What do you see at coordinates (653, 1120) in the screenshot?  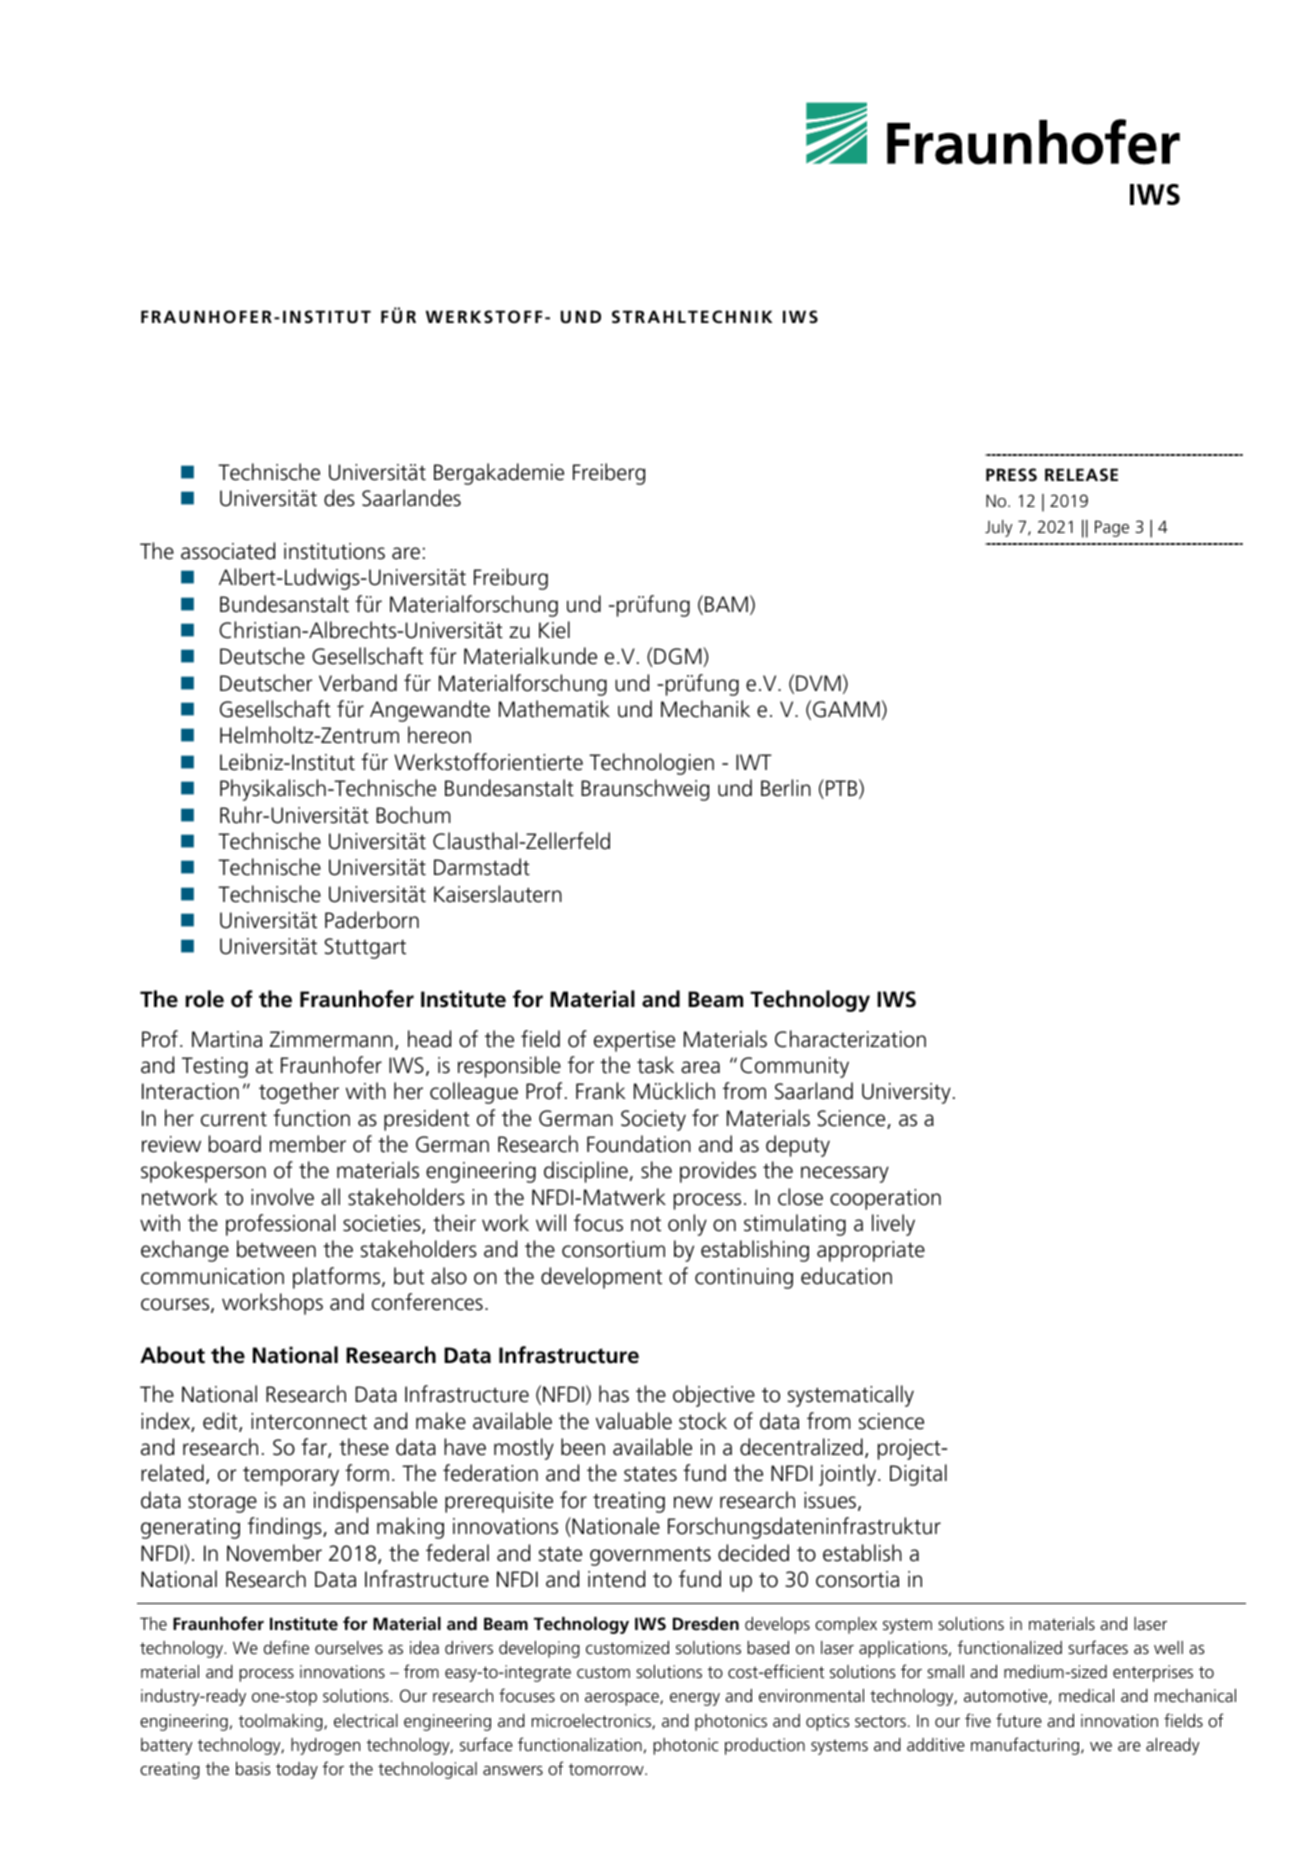 I see `Society` at bounding box center [653, 1120].
